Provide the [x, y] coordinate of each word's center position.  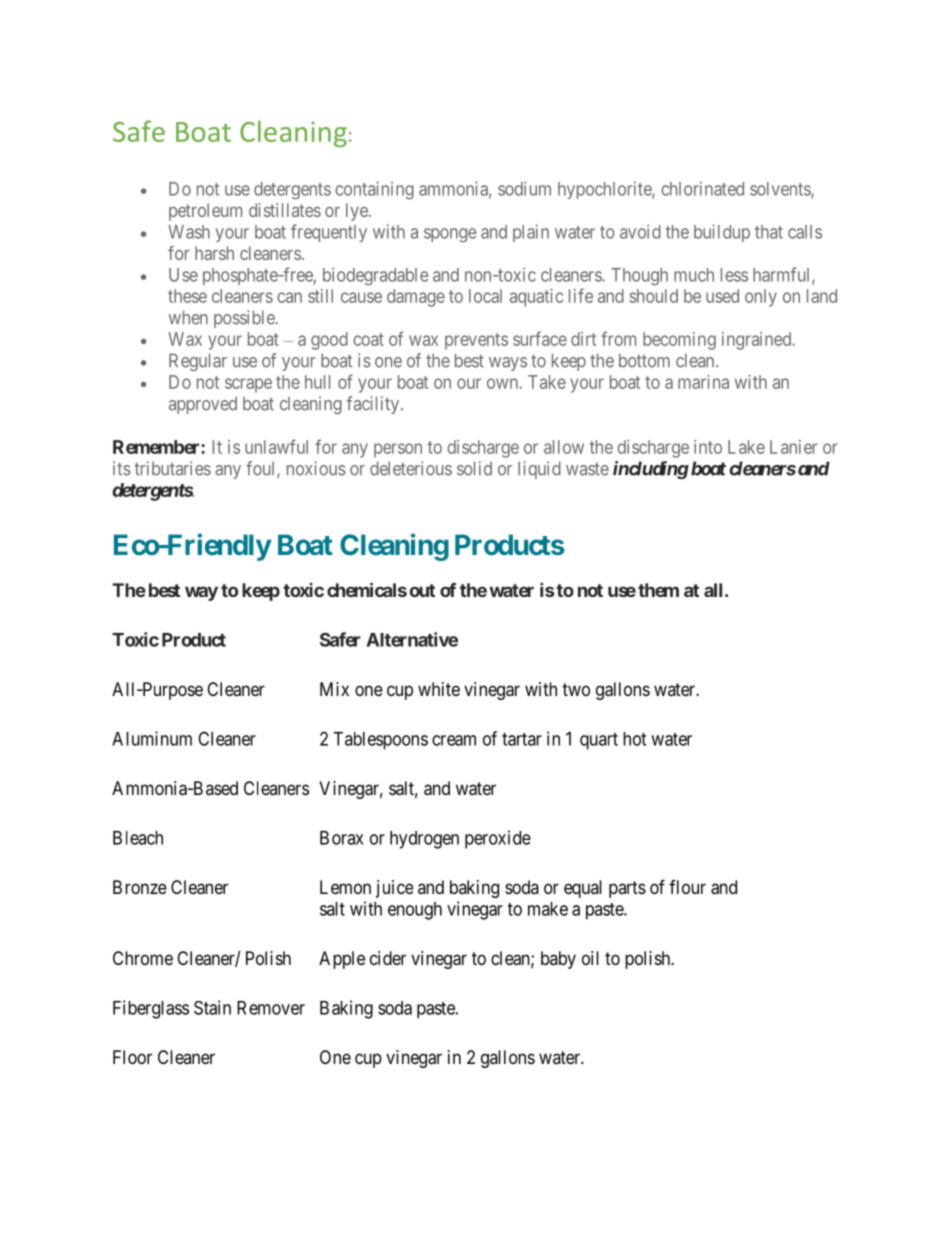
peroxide [498, 839]
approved [203, 405]
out [422, 590]
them [658, 590]
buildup [722, 233]
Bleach [138, 838]
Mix [334, 689]
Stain [212, 1007]
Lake [746, 447]
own [503, 383]
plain [531, 233]
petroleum [205, 212]
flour [687, 887]
